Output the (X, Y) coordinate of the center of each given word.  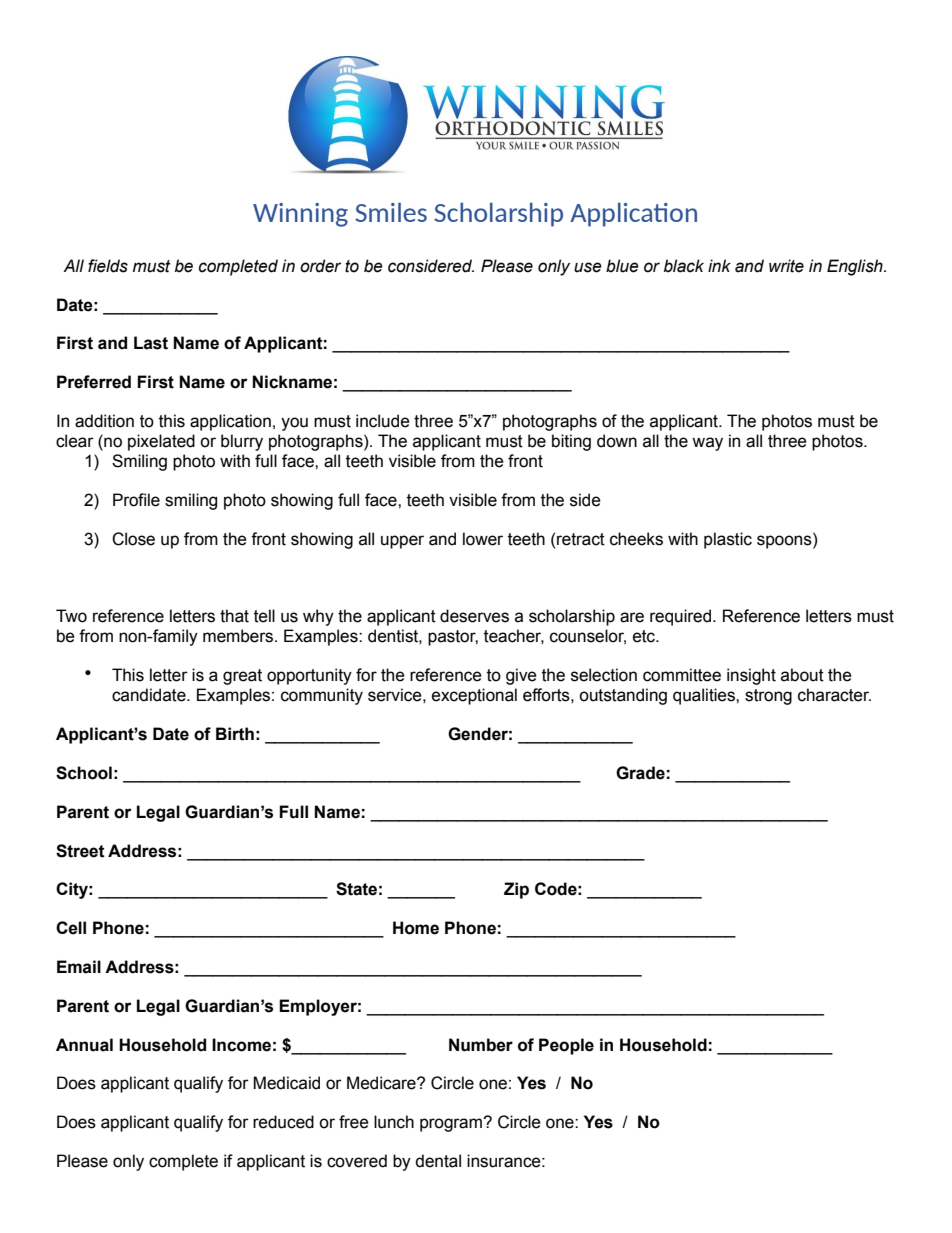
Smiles (391, 212)
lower (483, 539)
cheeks (636, 539)
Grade (640, 773)
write (786, 266)
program (452, 1125)
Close (133, 539)
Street (80, 851)
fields (108, 266)
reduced (283, 1122)
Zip (516, 890)
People (566, 1046)
